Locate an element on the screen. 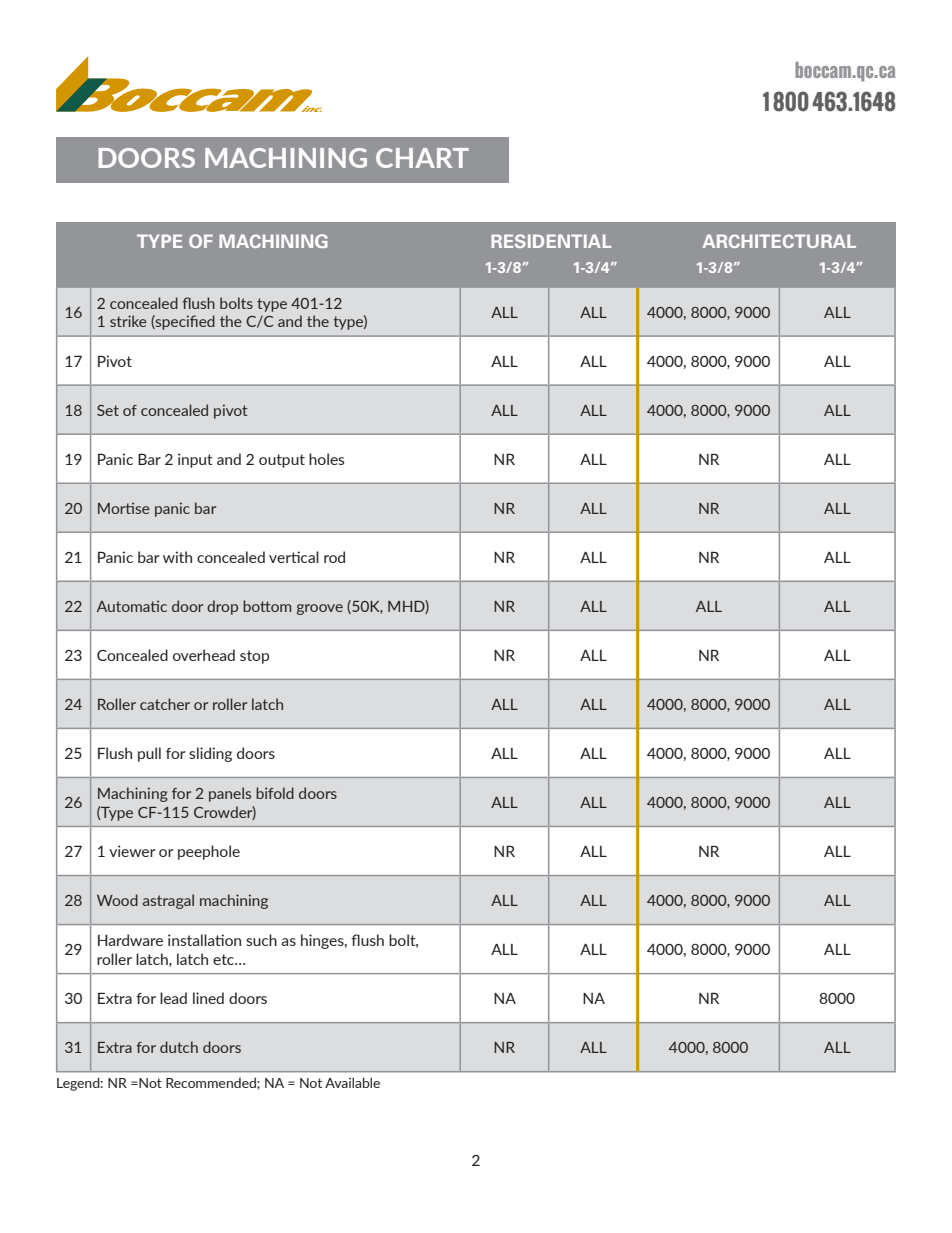 The image size is (952, 1233). rod is located at coordinates (334, 557).
